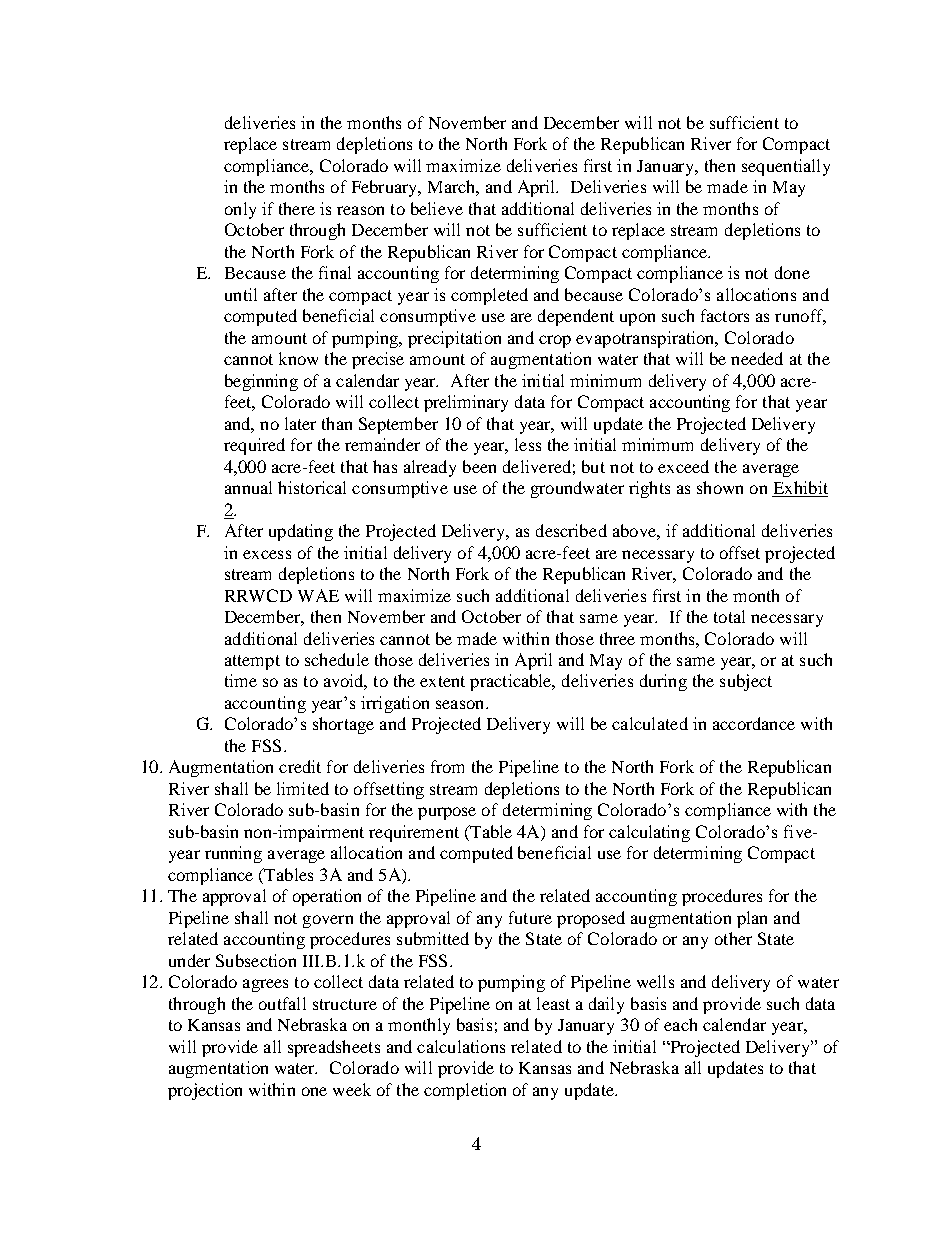 Image resolution: width=952 pixels, height=1233 pixels. I want to click on sequentially, so click(786, 167).
